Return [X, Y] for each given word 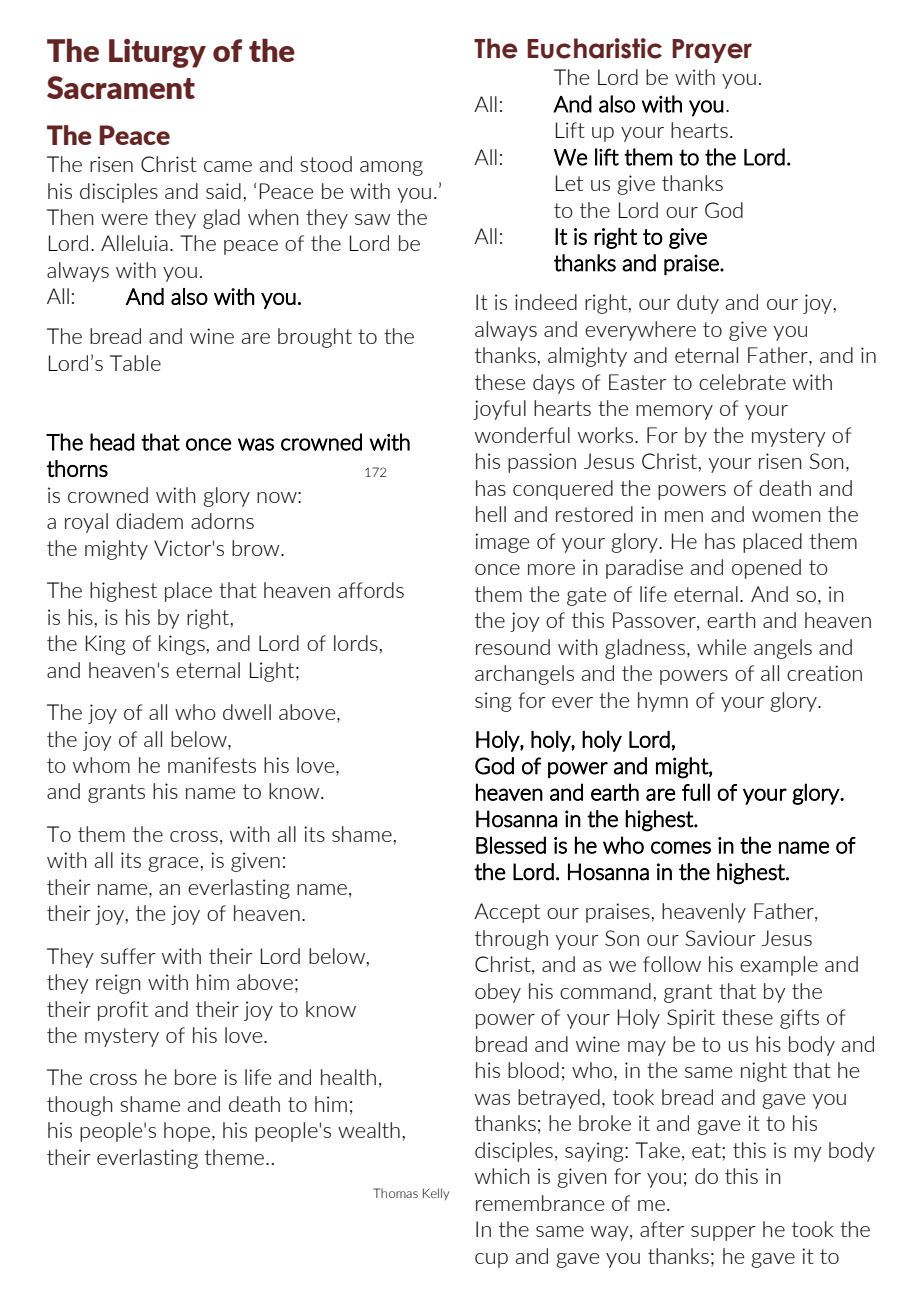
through [511, 940]
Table [135, 363]
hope [187, 1132]
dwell [247, 712]
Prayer [712, 51]
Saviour [720, 938]
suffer [128, 956]
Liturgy [157, 53]
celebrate [742, 382]
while [721, 647]
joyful [499, 410]
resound [513, 647]
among [391, 168]
